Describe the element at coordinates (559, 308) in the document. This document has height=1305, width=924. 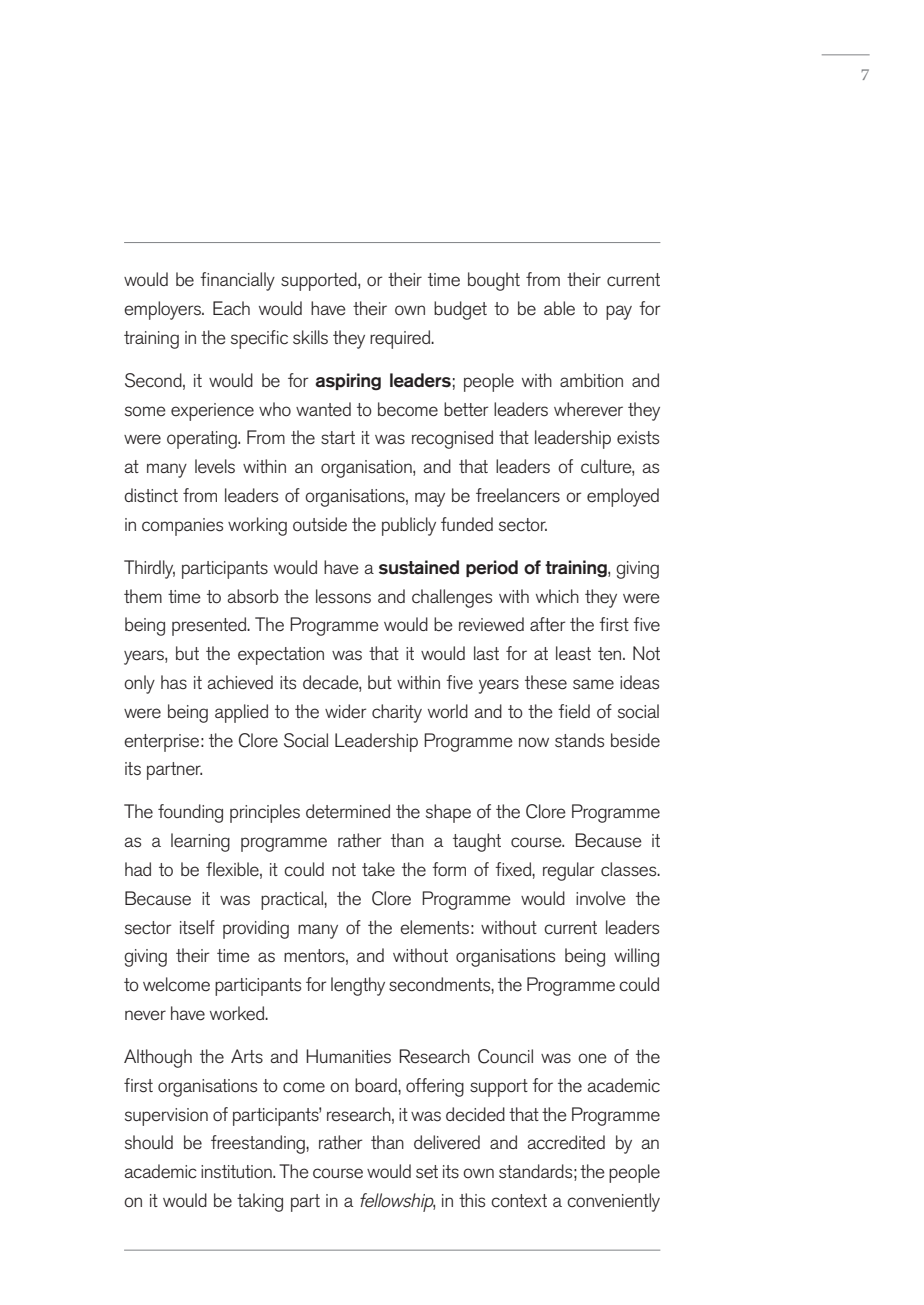
I see `able` at that location.
